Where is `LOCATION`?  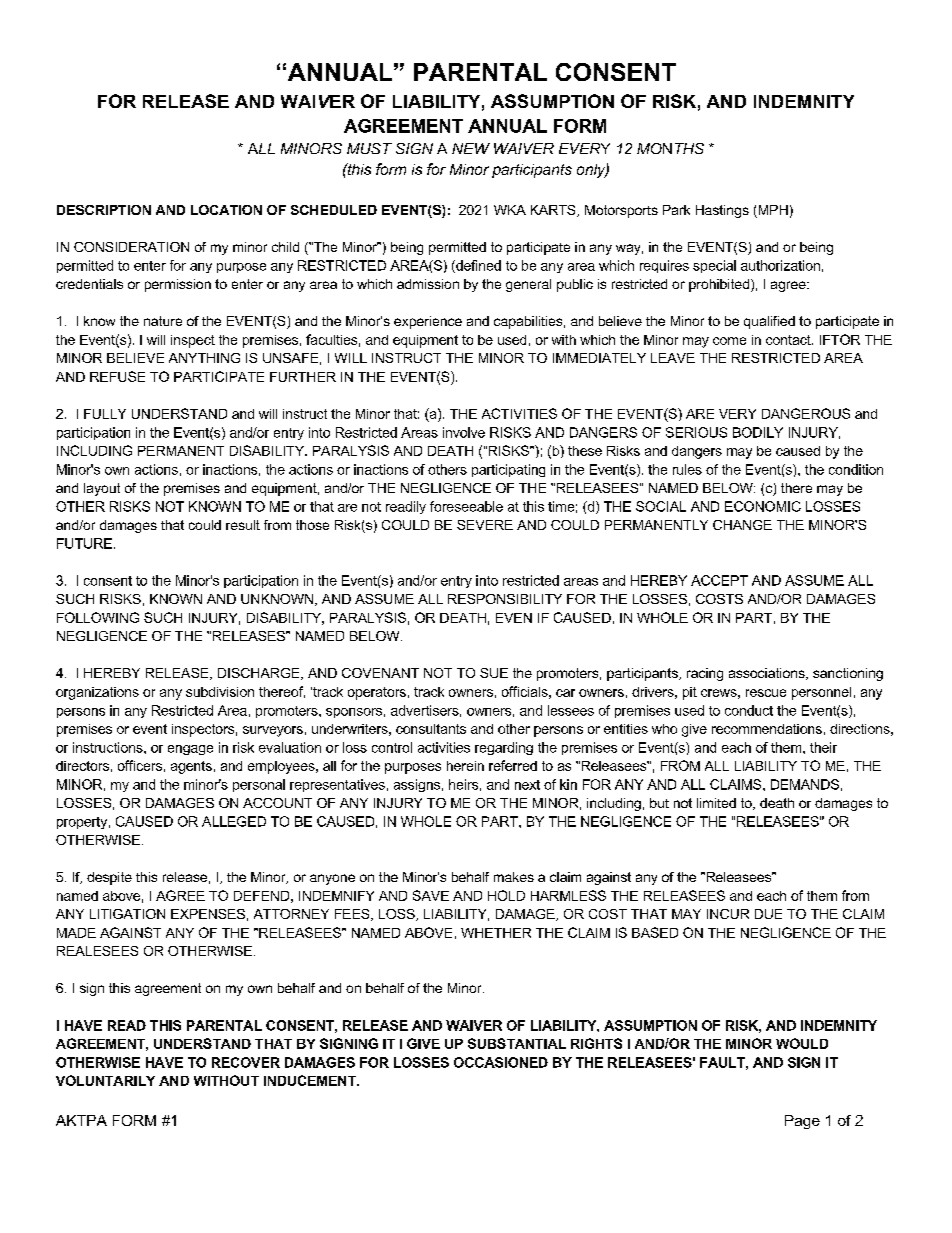 LOCATION is located at coordinates (226, 210).
